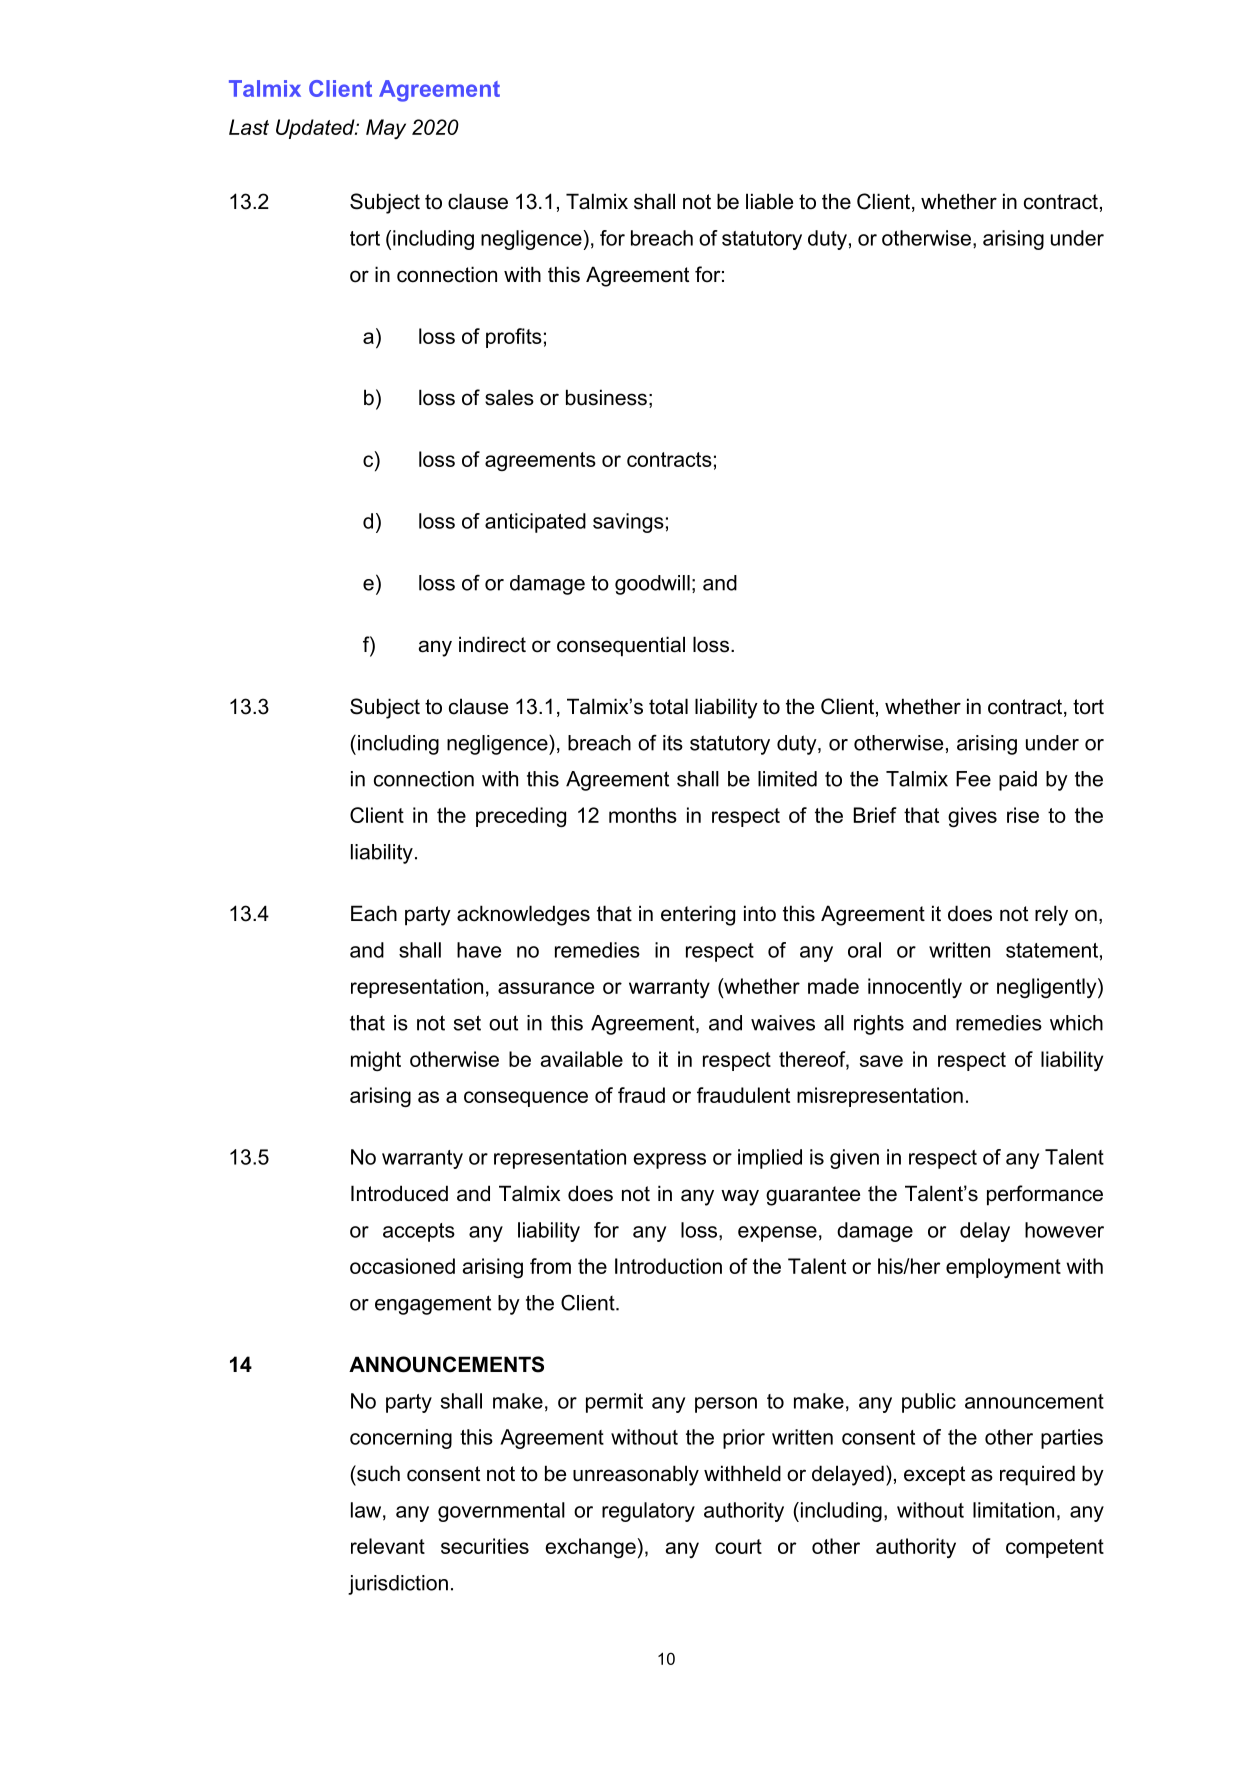 The height and width of the screenshot is (1776, 1255). I want to click on relevant, so click(388, 1546).
